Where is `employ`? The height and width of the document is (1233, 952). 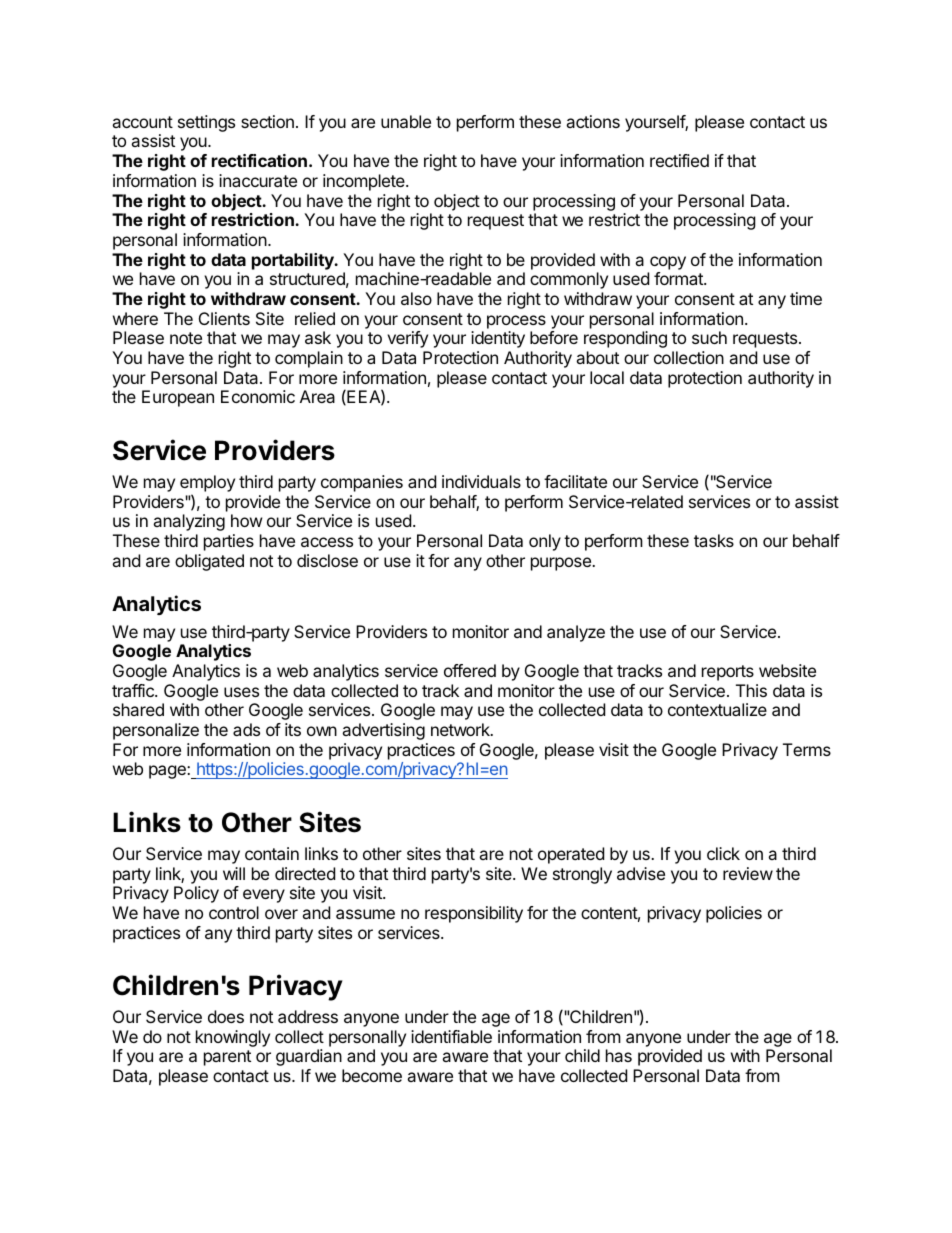
employ is located at coordinates (207, 483).
